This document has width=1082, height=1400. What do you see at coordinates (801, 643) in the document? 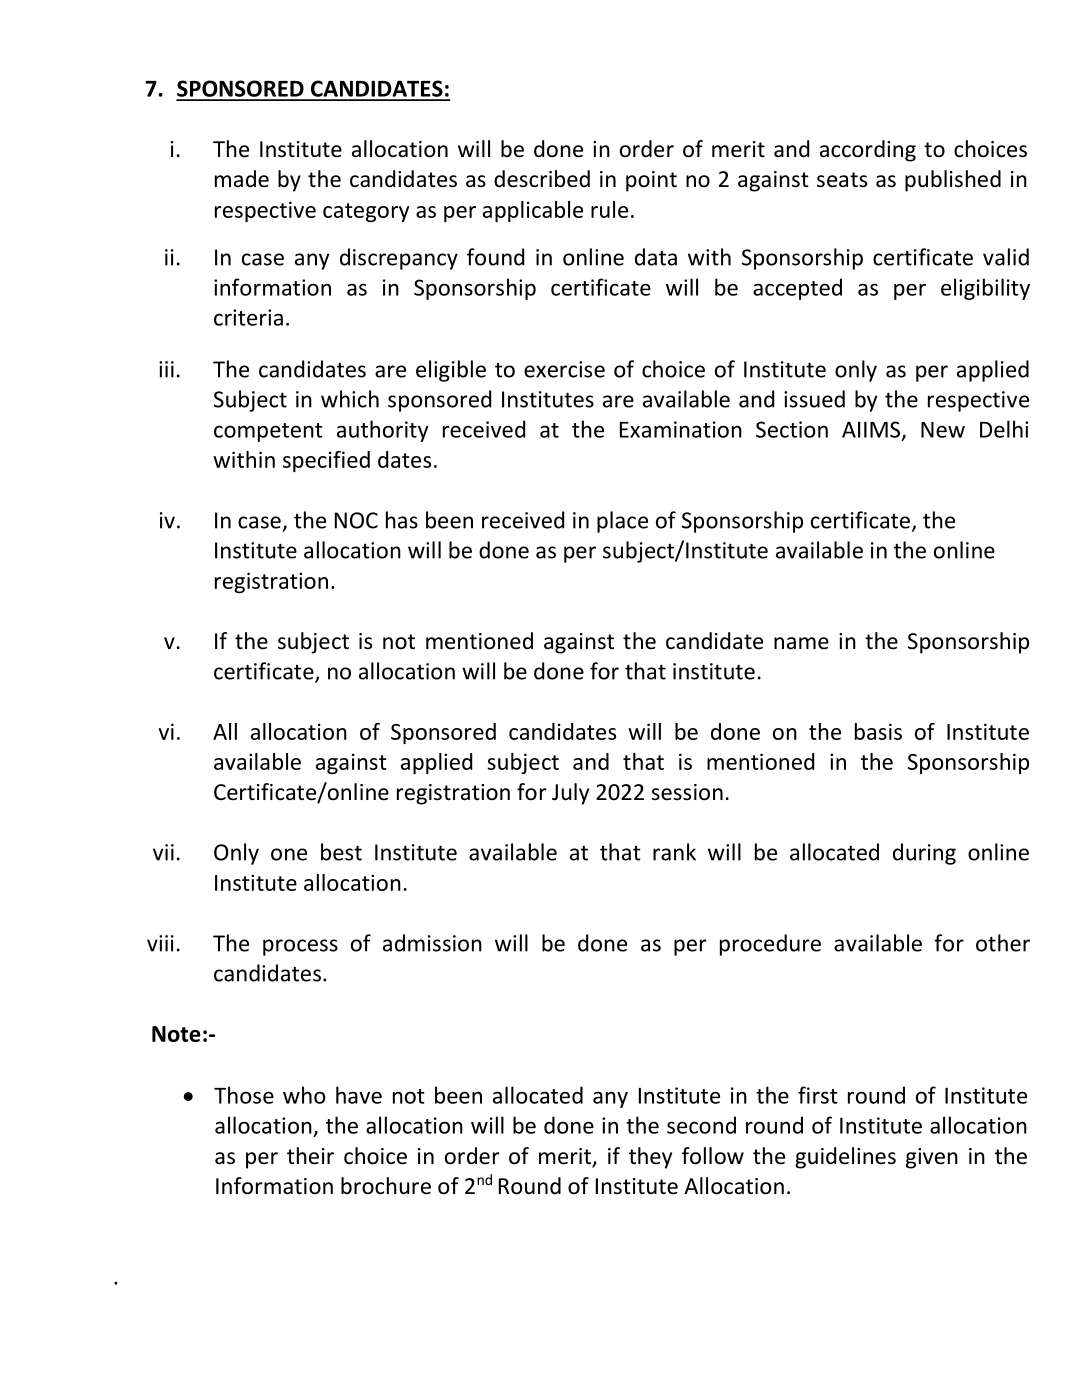
I see `name` at bounding box center [801, 643].
